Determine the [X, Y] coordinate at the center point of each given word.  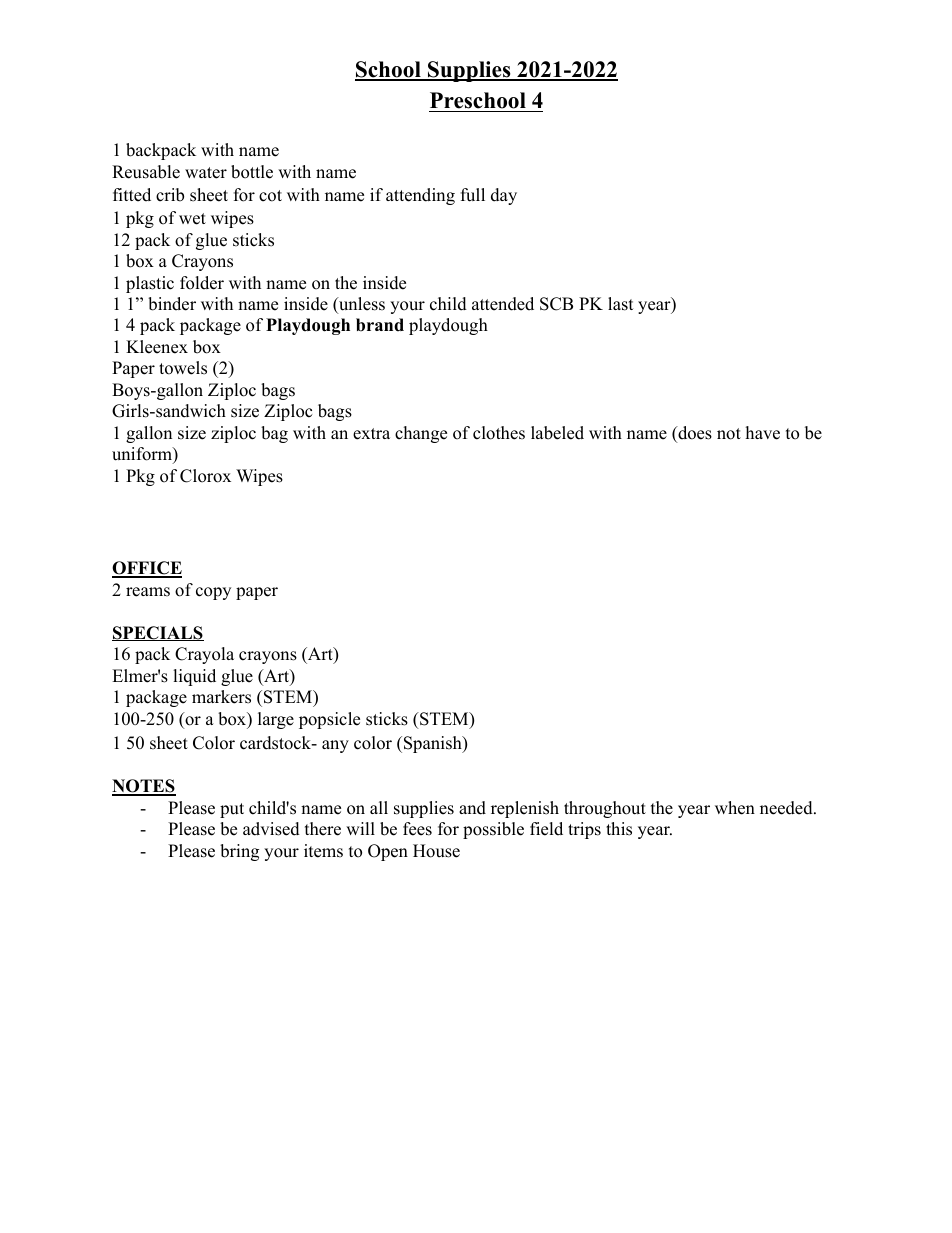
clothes [499, 433]
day [504, 196]
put [232, 810]
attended [503, 304]
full [473, 195]
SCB [556, 304]
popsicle [329, 720]
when [735, 808]
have [763, 433]
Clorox [205, 476]
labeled [557, 433]
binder [172, 304]
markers [221, 697]
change [421, 434]
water [206, 173]
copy [213, 593]
